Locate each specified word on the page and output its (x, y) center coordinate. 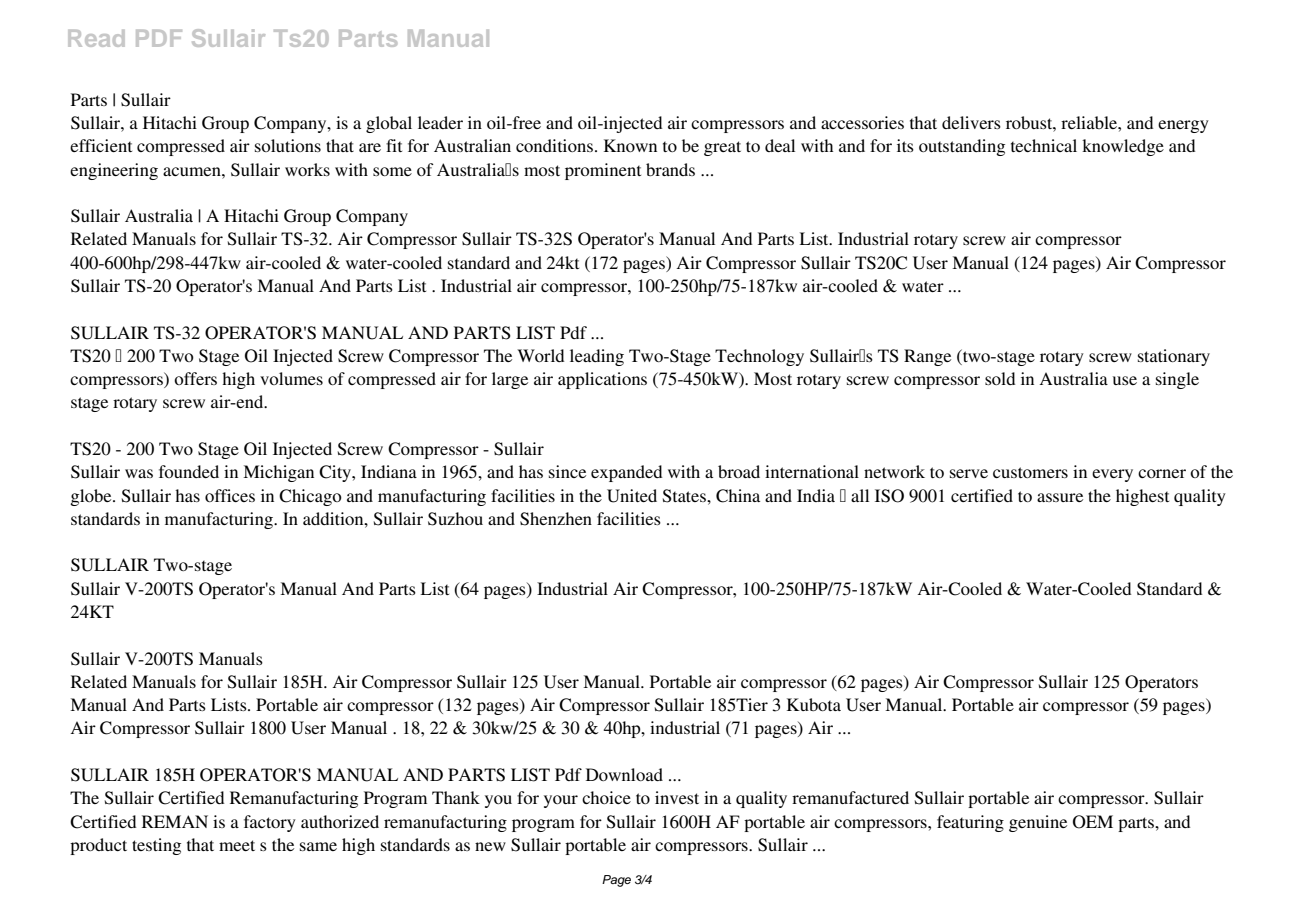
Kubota (814, 704)
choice (606, 797)
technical (1044, 145)
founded (189, 471)
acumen (193, 171)
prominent (603, 171)
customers (1030, 472)
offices (230, 495)
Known (630, 145)
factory (270, 823)
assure (1060, 497)
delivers (971, 122)
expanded (626, 473)
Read (96, 38)
